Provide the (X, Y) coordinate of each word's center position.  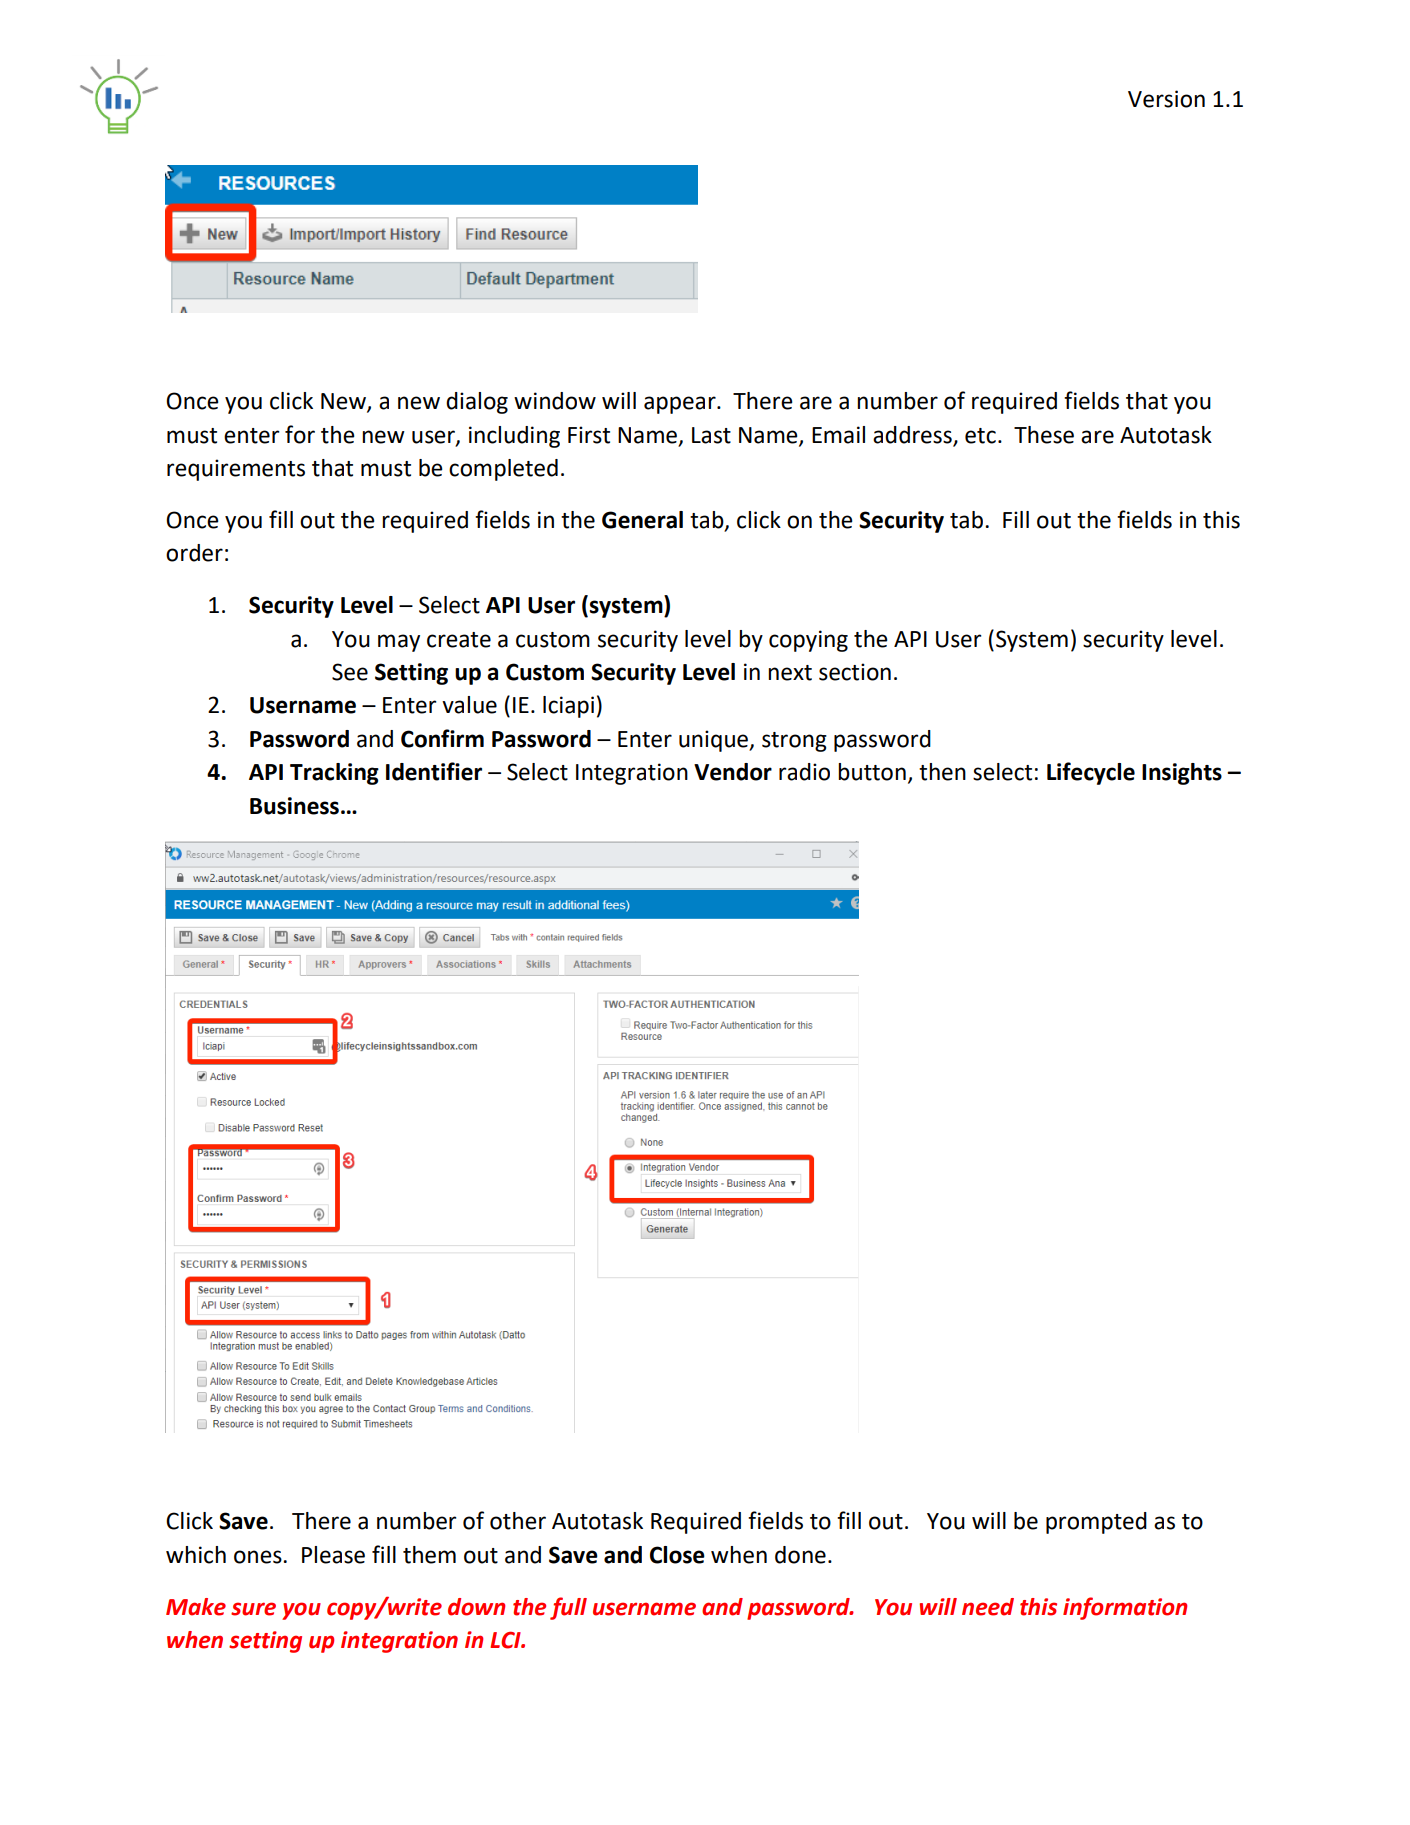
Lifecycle (1091, 773)
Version (1166, 99)
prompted (1096, 1523)
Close (677, 1555)
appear (681, 405)
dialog (477, 403)
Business (294, 806)
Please (333, 1555)
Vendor (733, 772)
